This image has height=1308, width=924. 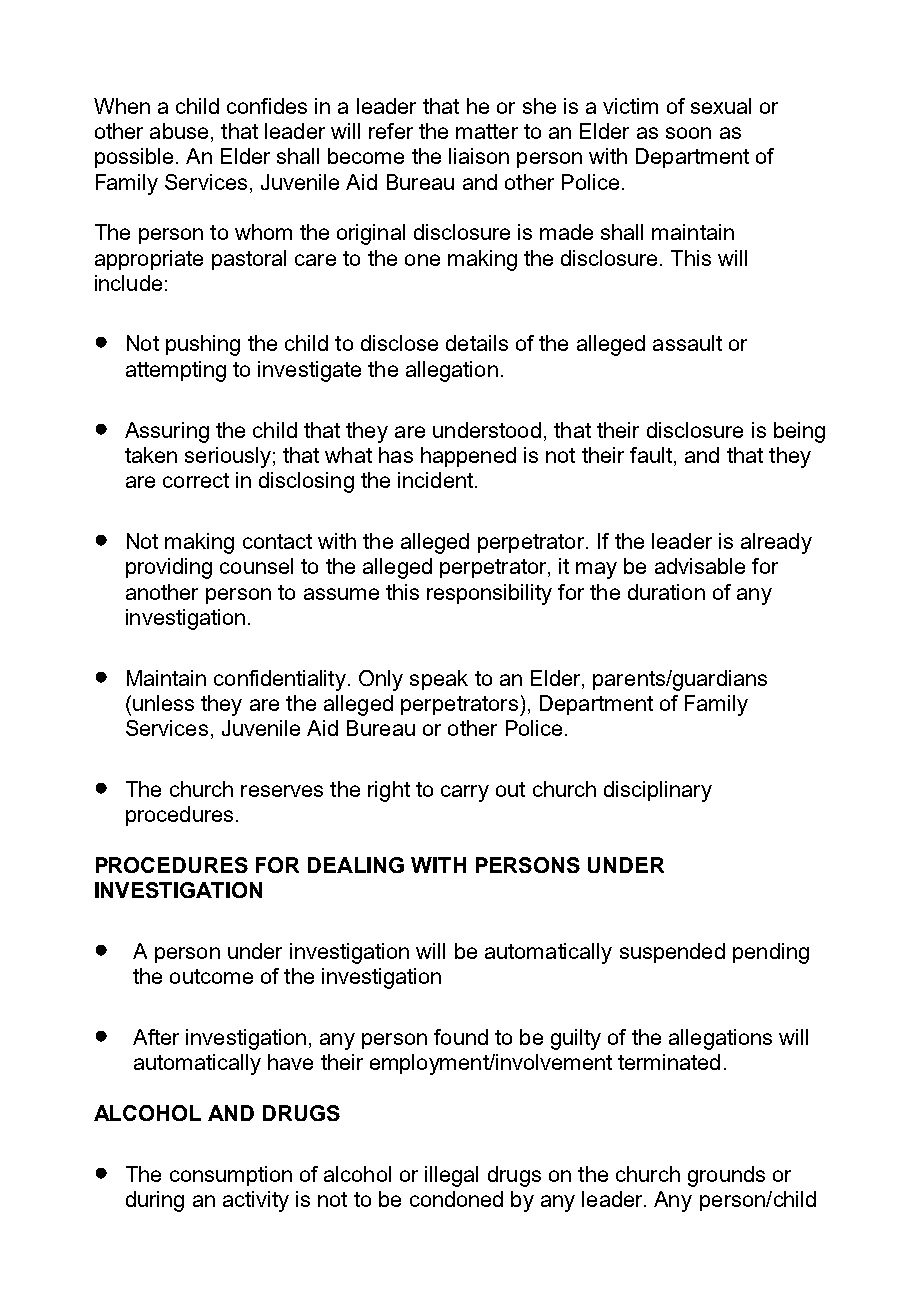 I want to click on consumption, so click(x=231, y=1176).
